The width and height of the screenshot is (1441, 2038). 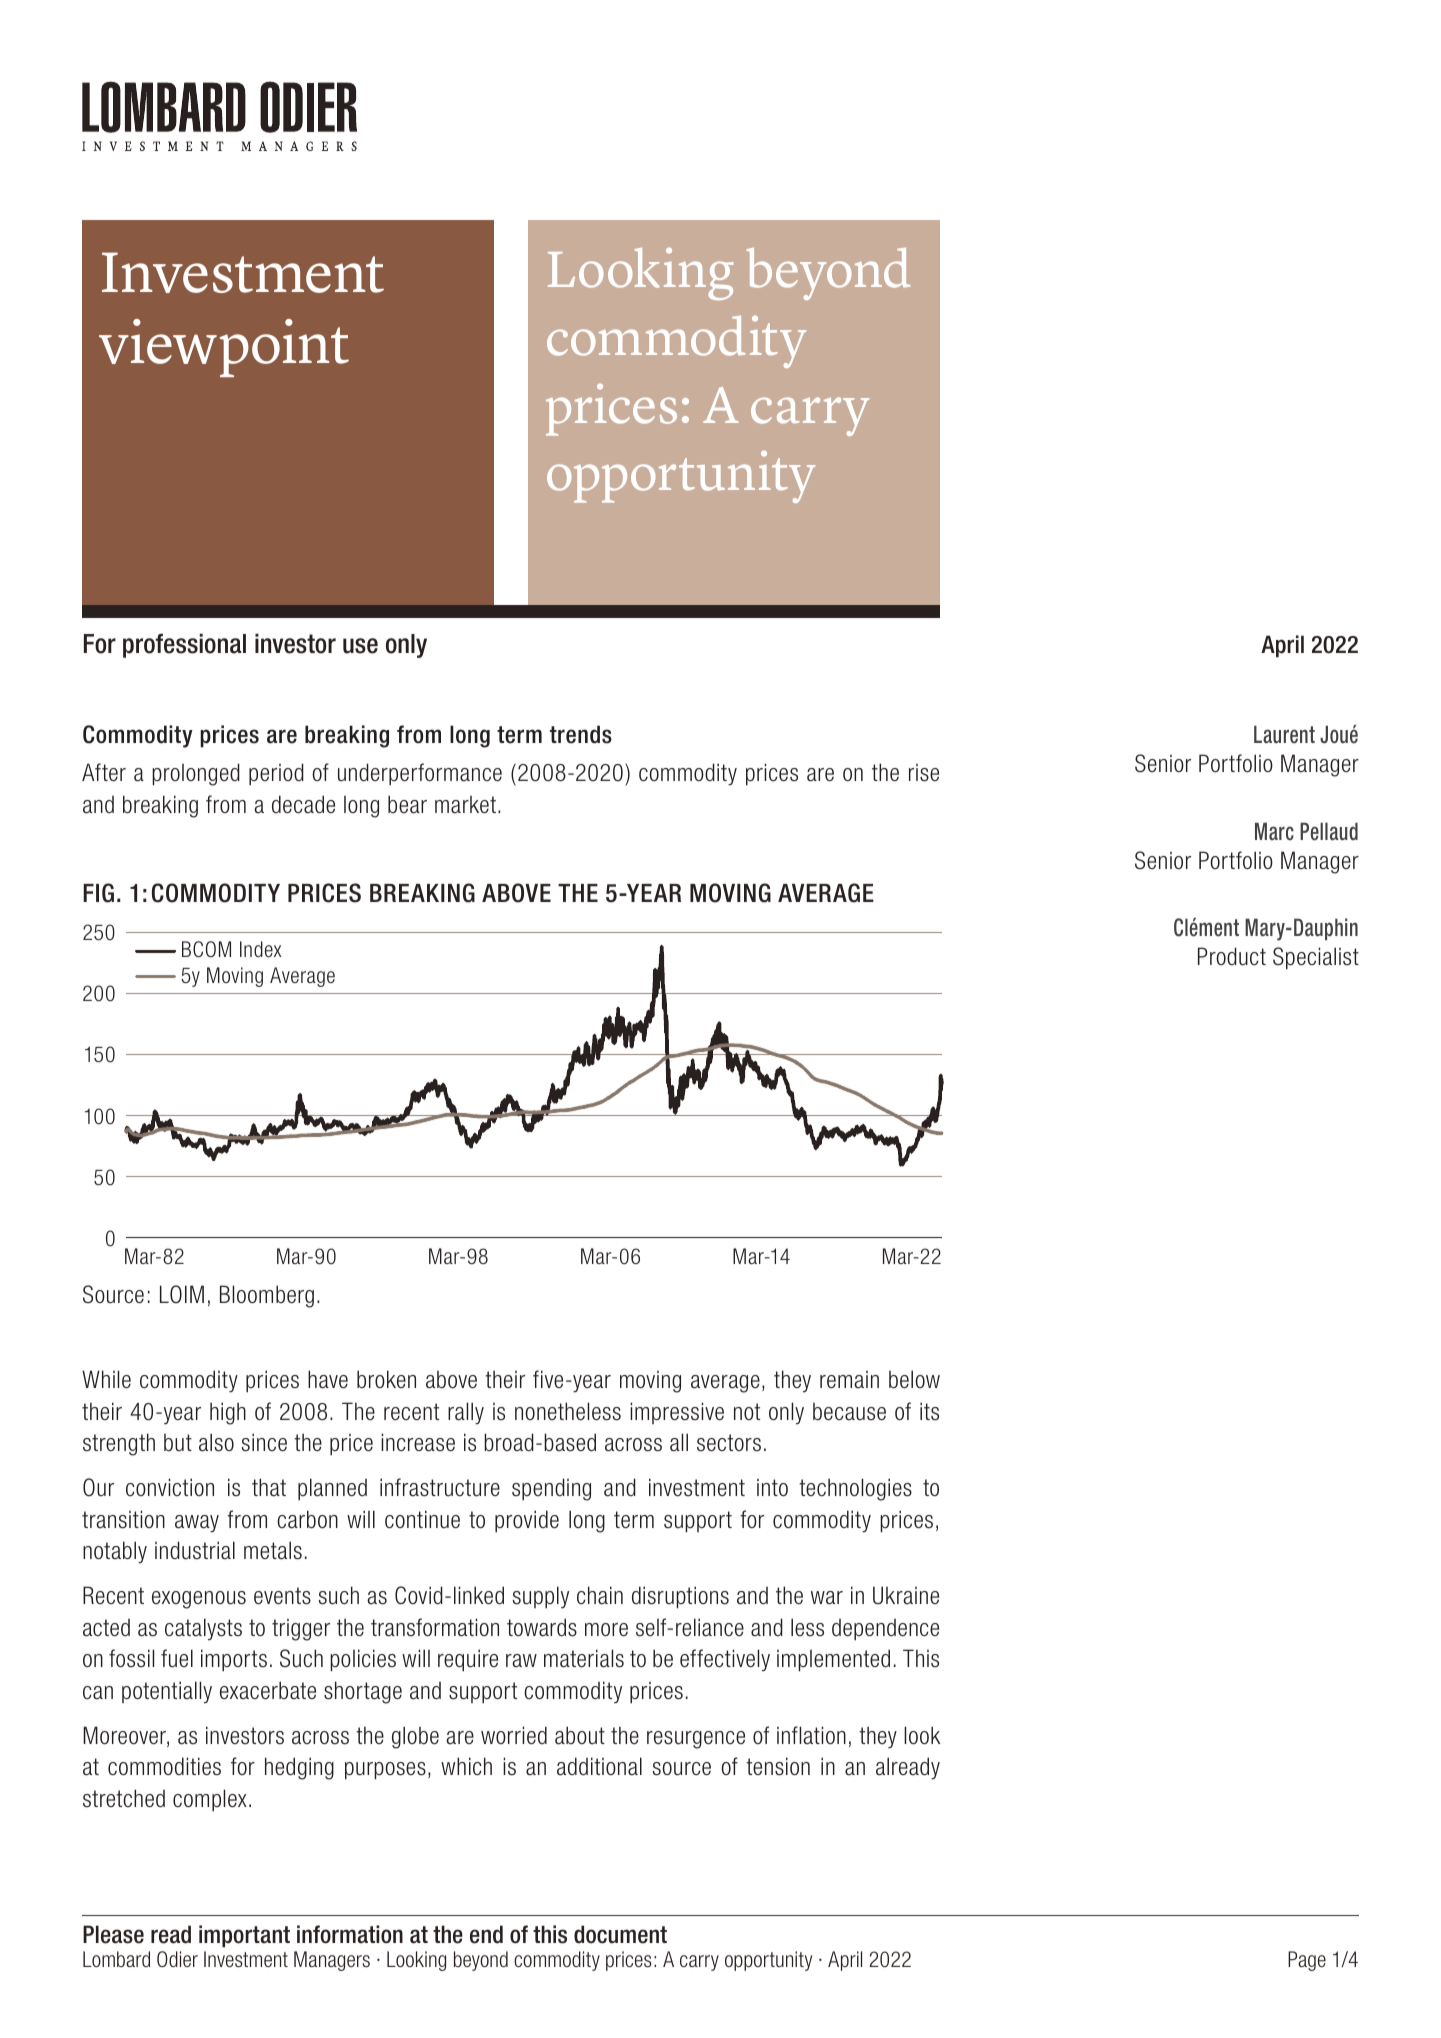 I want to click on Ukraine, so click(x=906, y=1595).
